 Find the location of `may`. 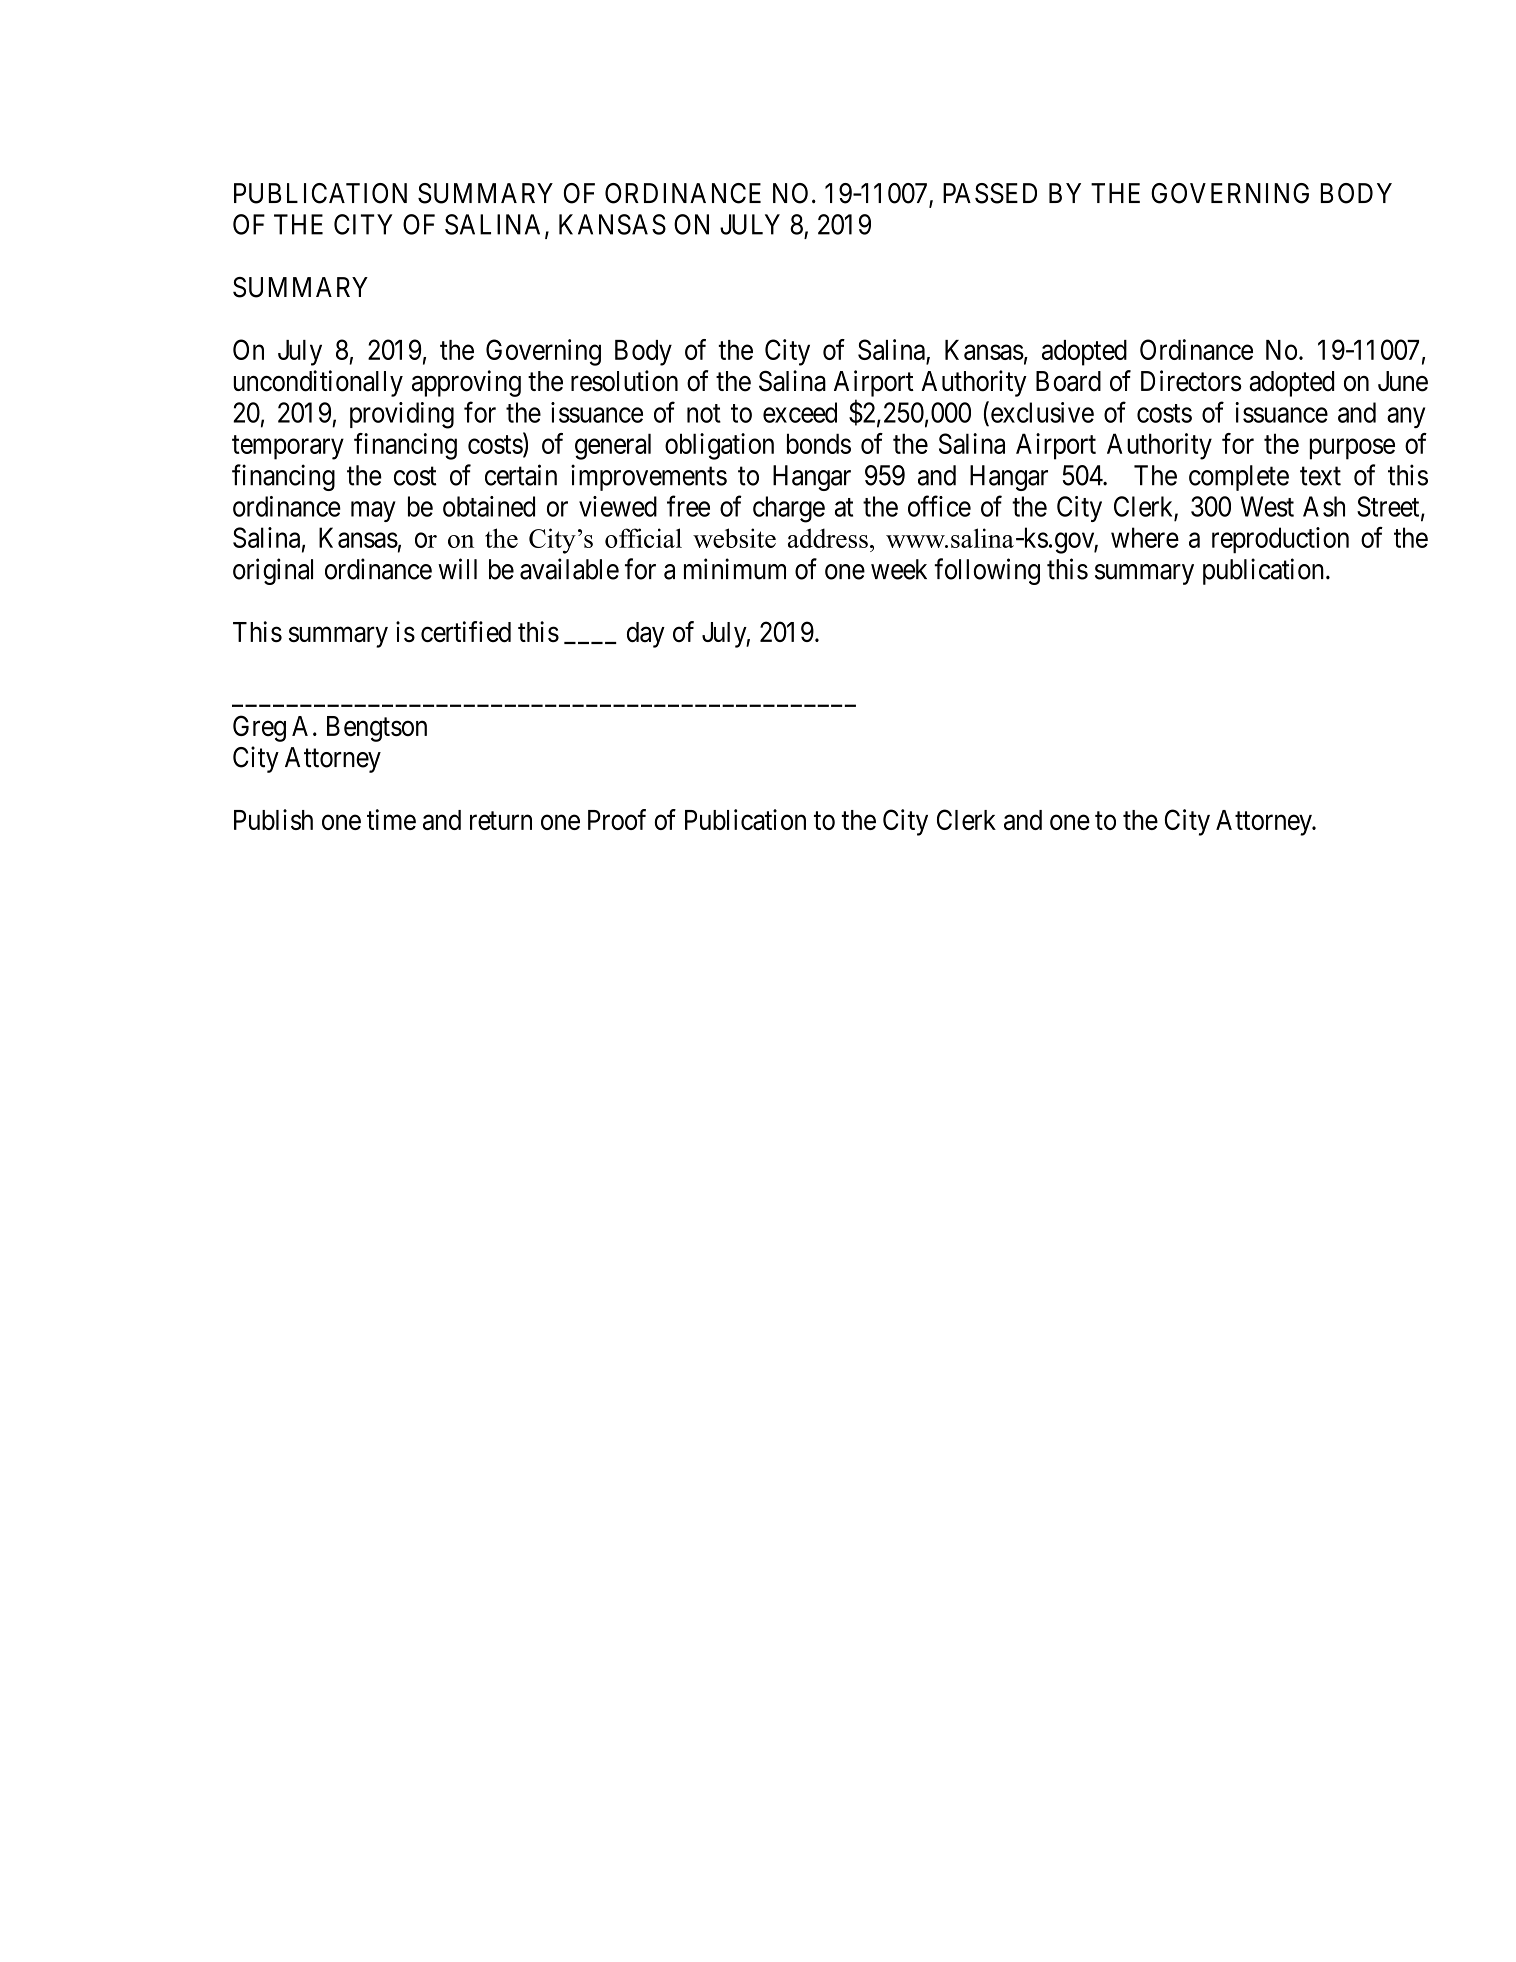

may is located at coordinates (373, 511).
